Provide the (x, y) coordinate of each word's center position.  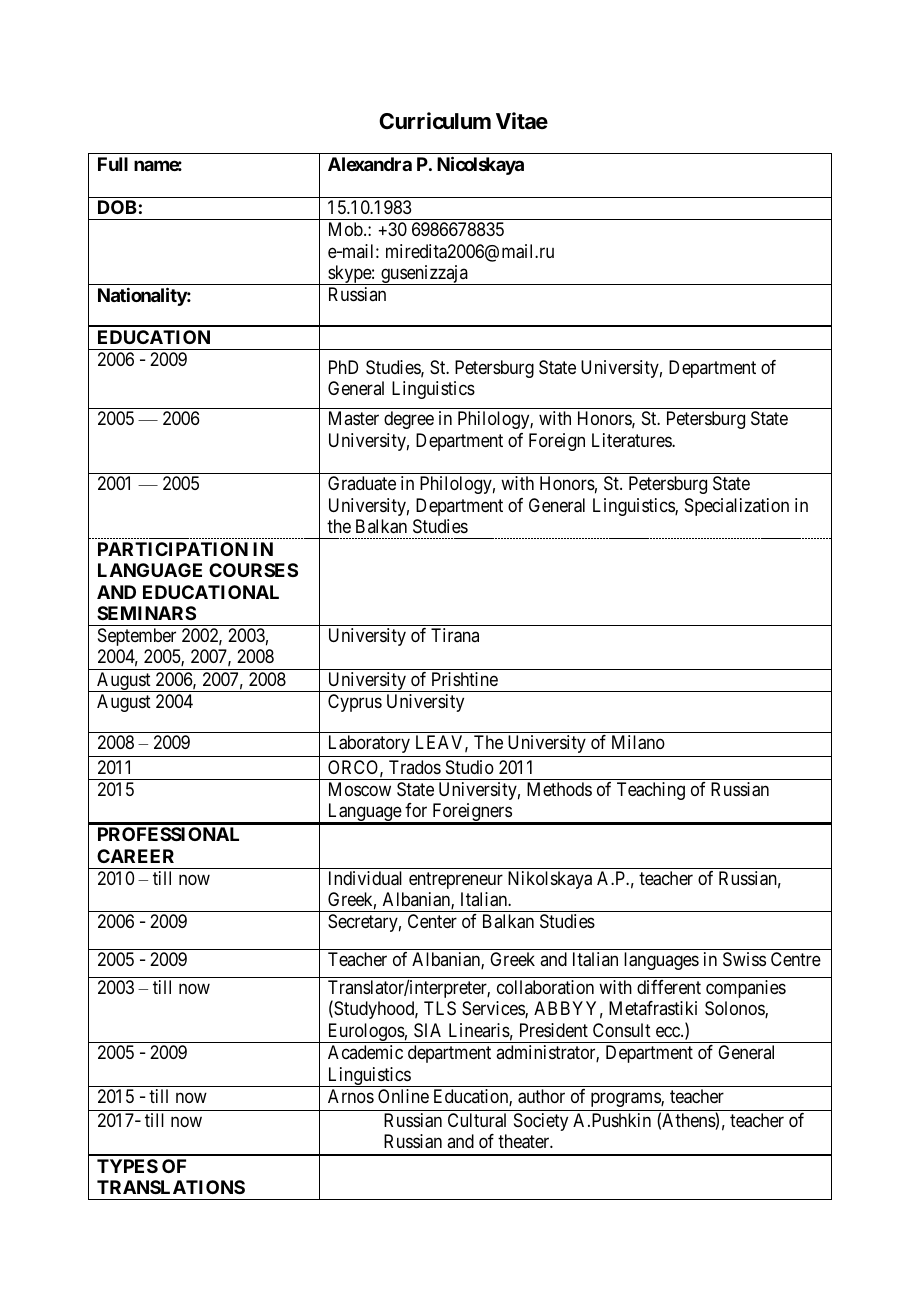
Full (113, 164)
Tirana (455, 635)
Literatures (632, 440)
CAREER (135, 856)
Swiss (744, 959)
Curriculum (435, 120)
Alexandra (370, 164)
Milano (638, 742)
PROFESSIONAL (168, 834)
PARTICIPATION (173, 549)
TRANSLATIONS (171, 1187)
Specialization (737, 507)
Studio (470, 767)
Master (354, 418)
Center (432, 921)
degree (409, 420)
